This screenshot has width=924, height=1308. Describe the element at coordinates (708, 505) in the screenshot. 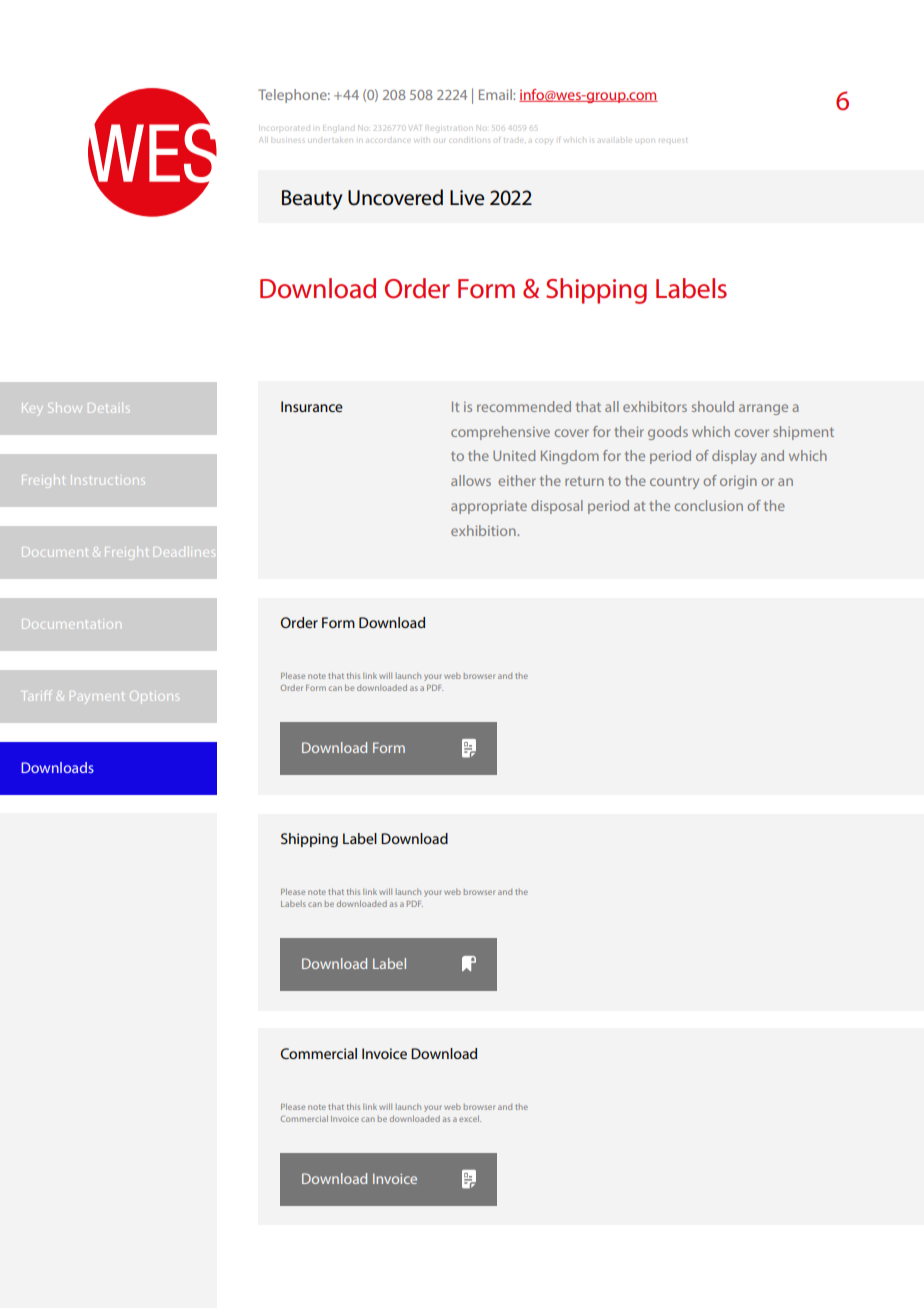

I see `conclusion` at that location.
